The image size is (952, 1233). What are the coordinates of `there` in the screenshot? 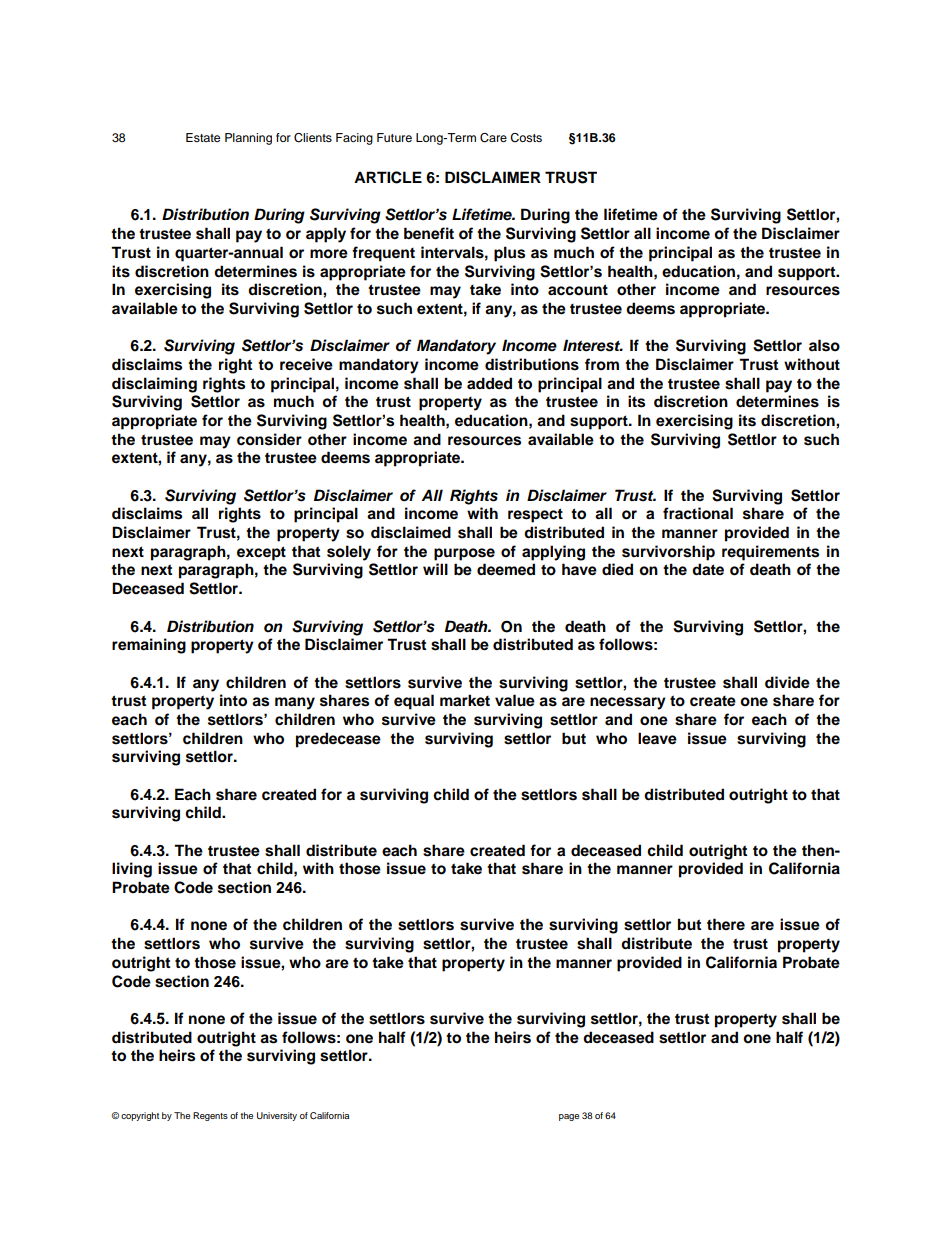 It's located at (726, 924).
